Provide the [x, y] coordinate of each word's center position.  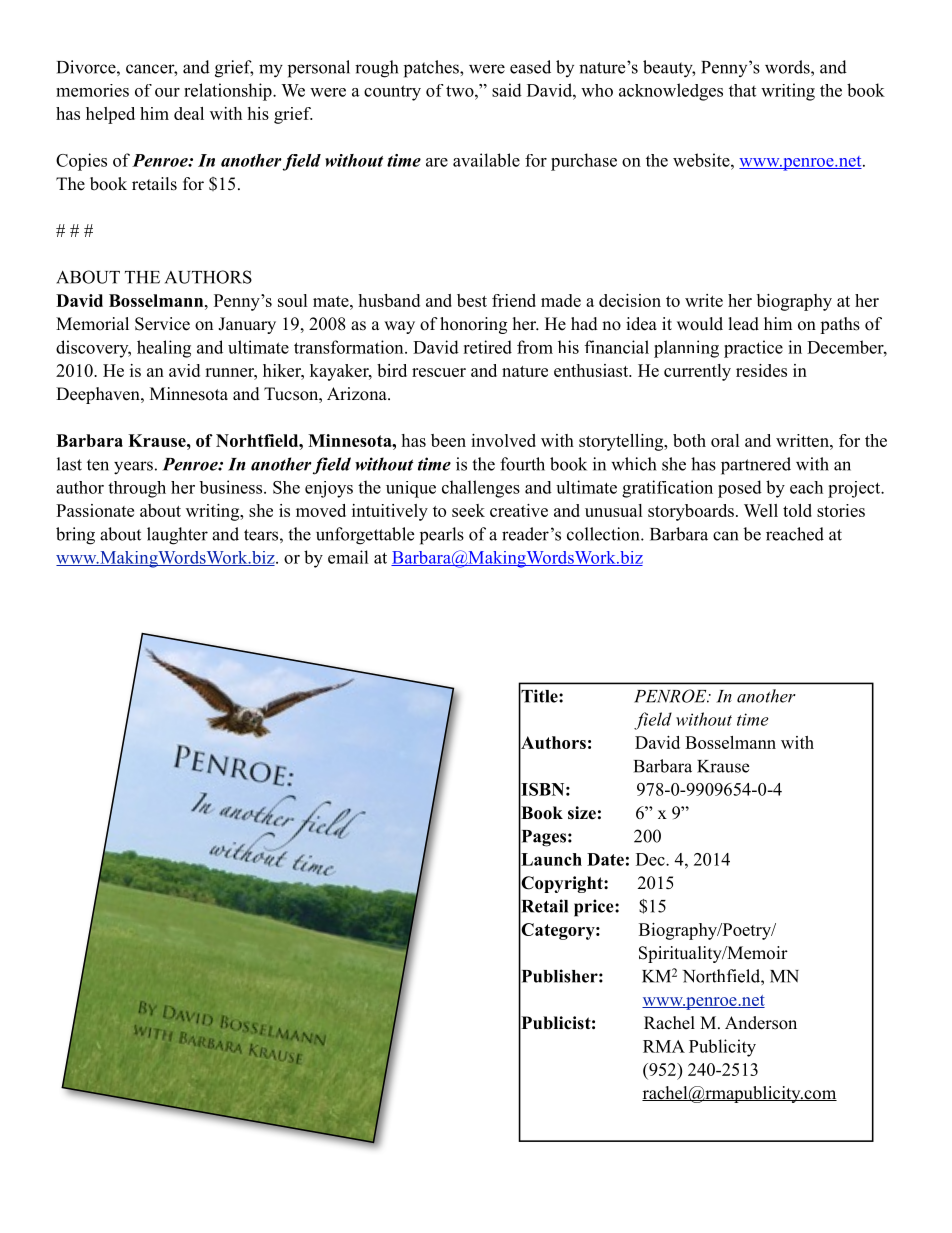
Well [761, 510]
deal [189, 113]
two [461, 91]
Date [605, 859]
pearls [442, 536]
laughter [177, 536]
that [742, 90]
